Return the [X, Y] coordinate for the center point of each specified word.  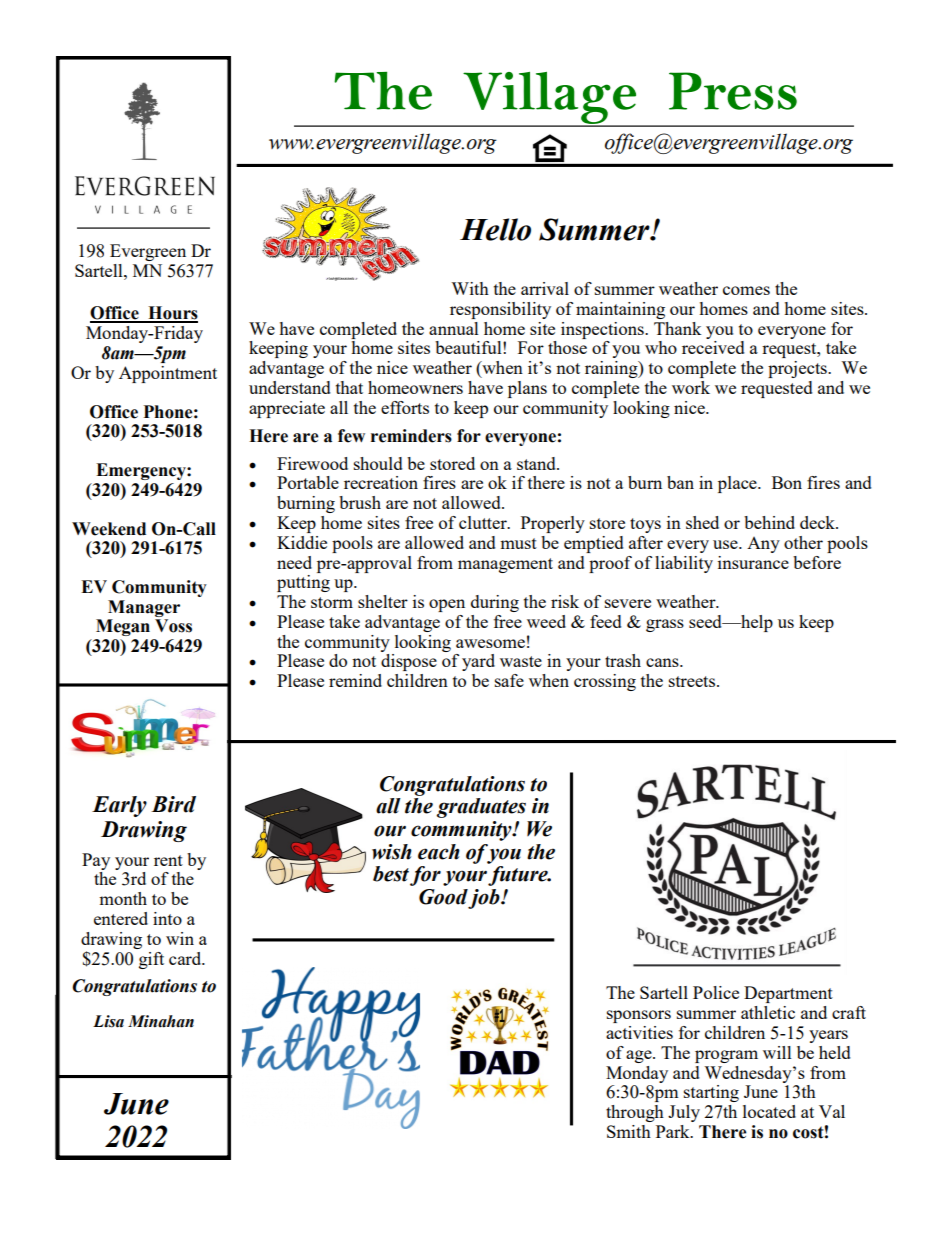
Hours [172, 314]
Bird [173, 804]
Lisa [108, 1021]
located [769, 1111]
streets [693, 681]
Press [733, 91]
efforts [405, 407]
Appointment [168, 374]
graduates [481, 808]
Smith [629, 1131]
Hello [495, 229]
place [738, 484]
